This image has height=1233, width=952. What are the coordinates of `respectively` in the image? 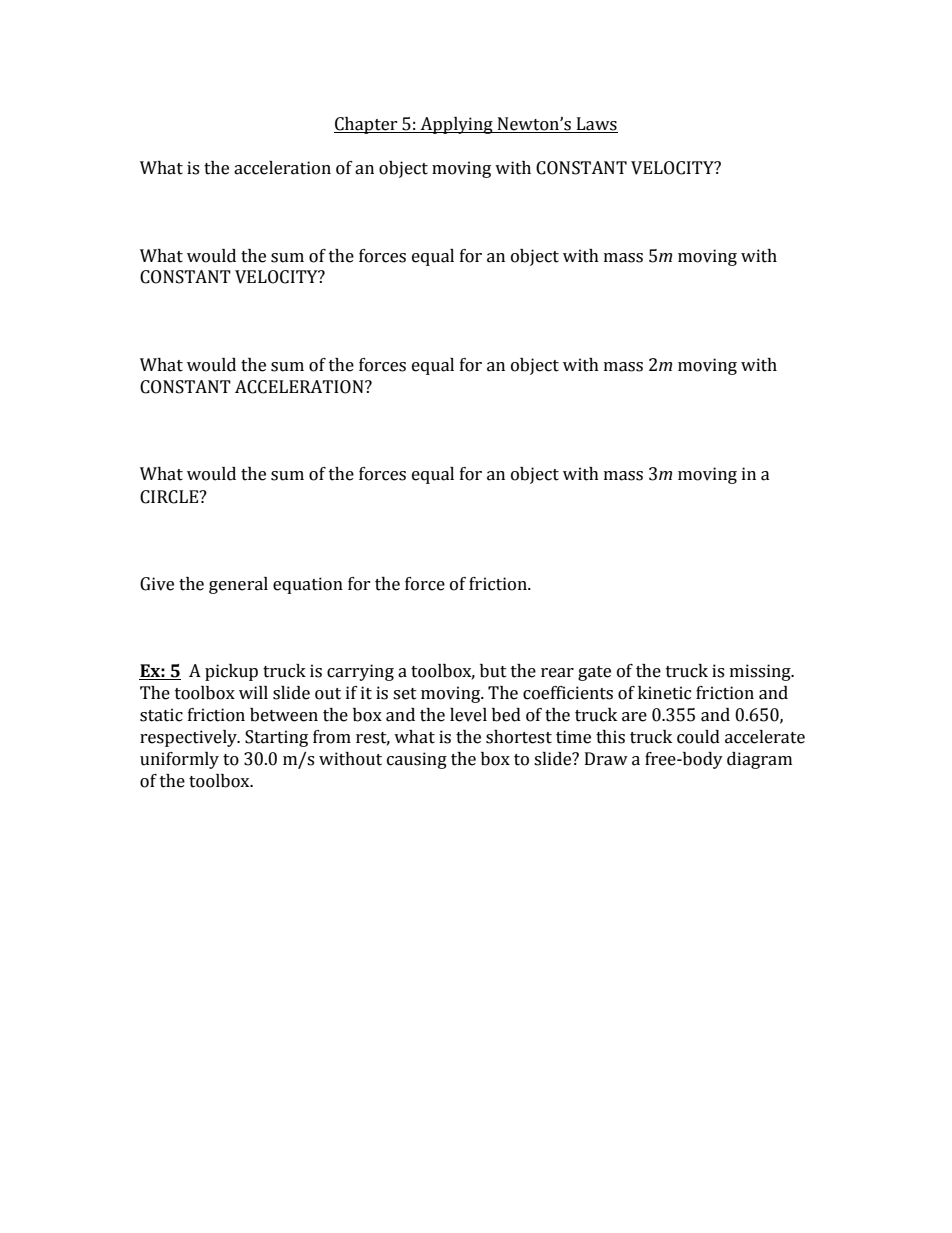 It's located at (189, 738).
